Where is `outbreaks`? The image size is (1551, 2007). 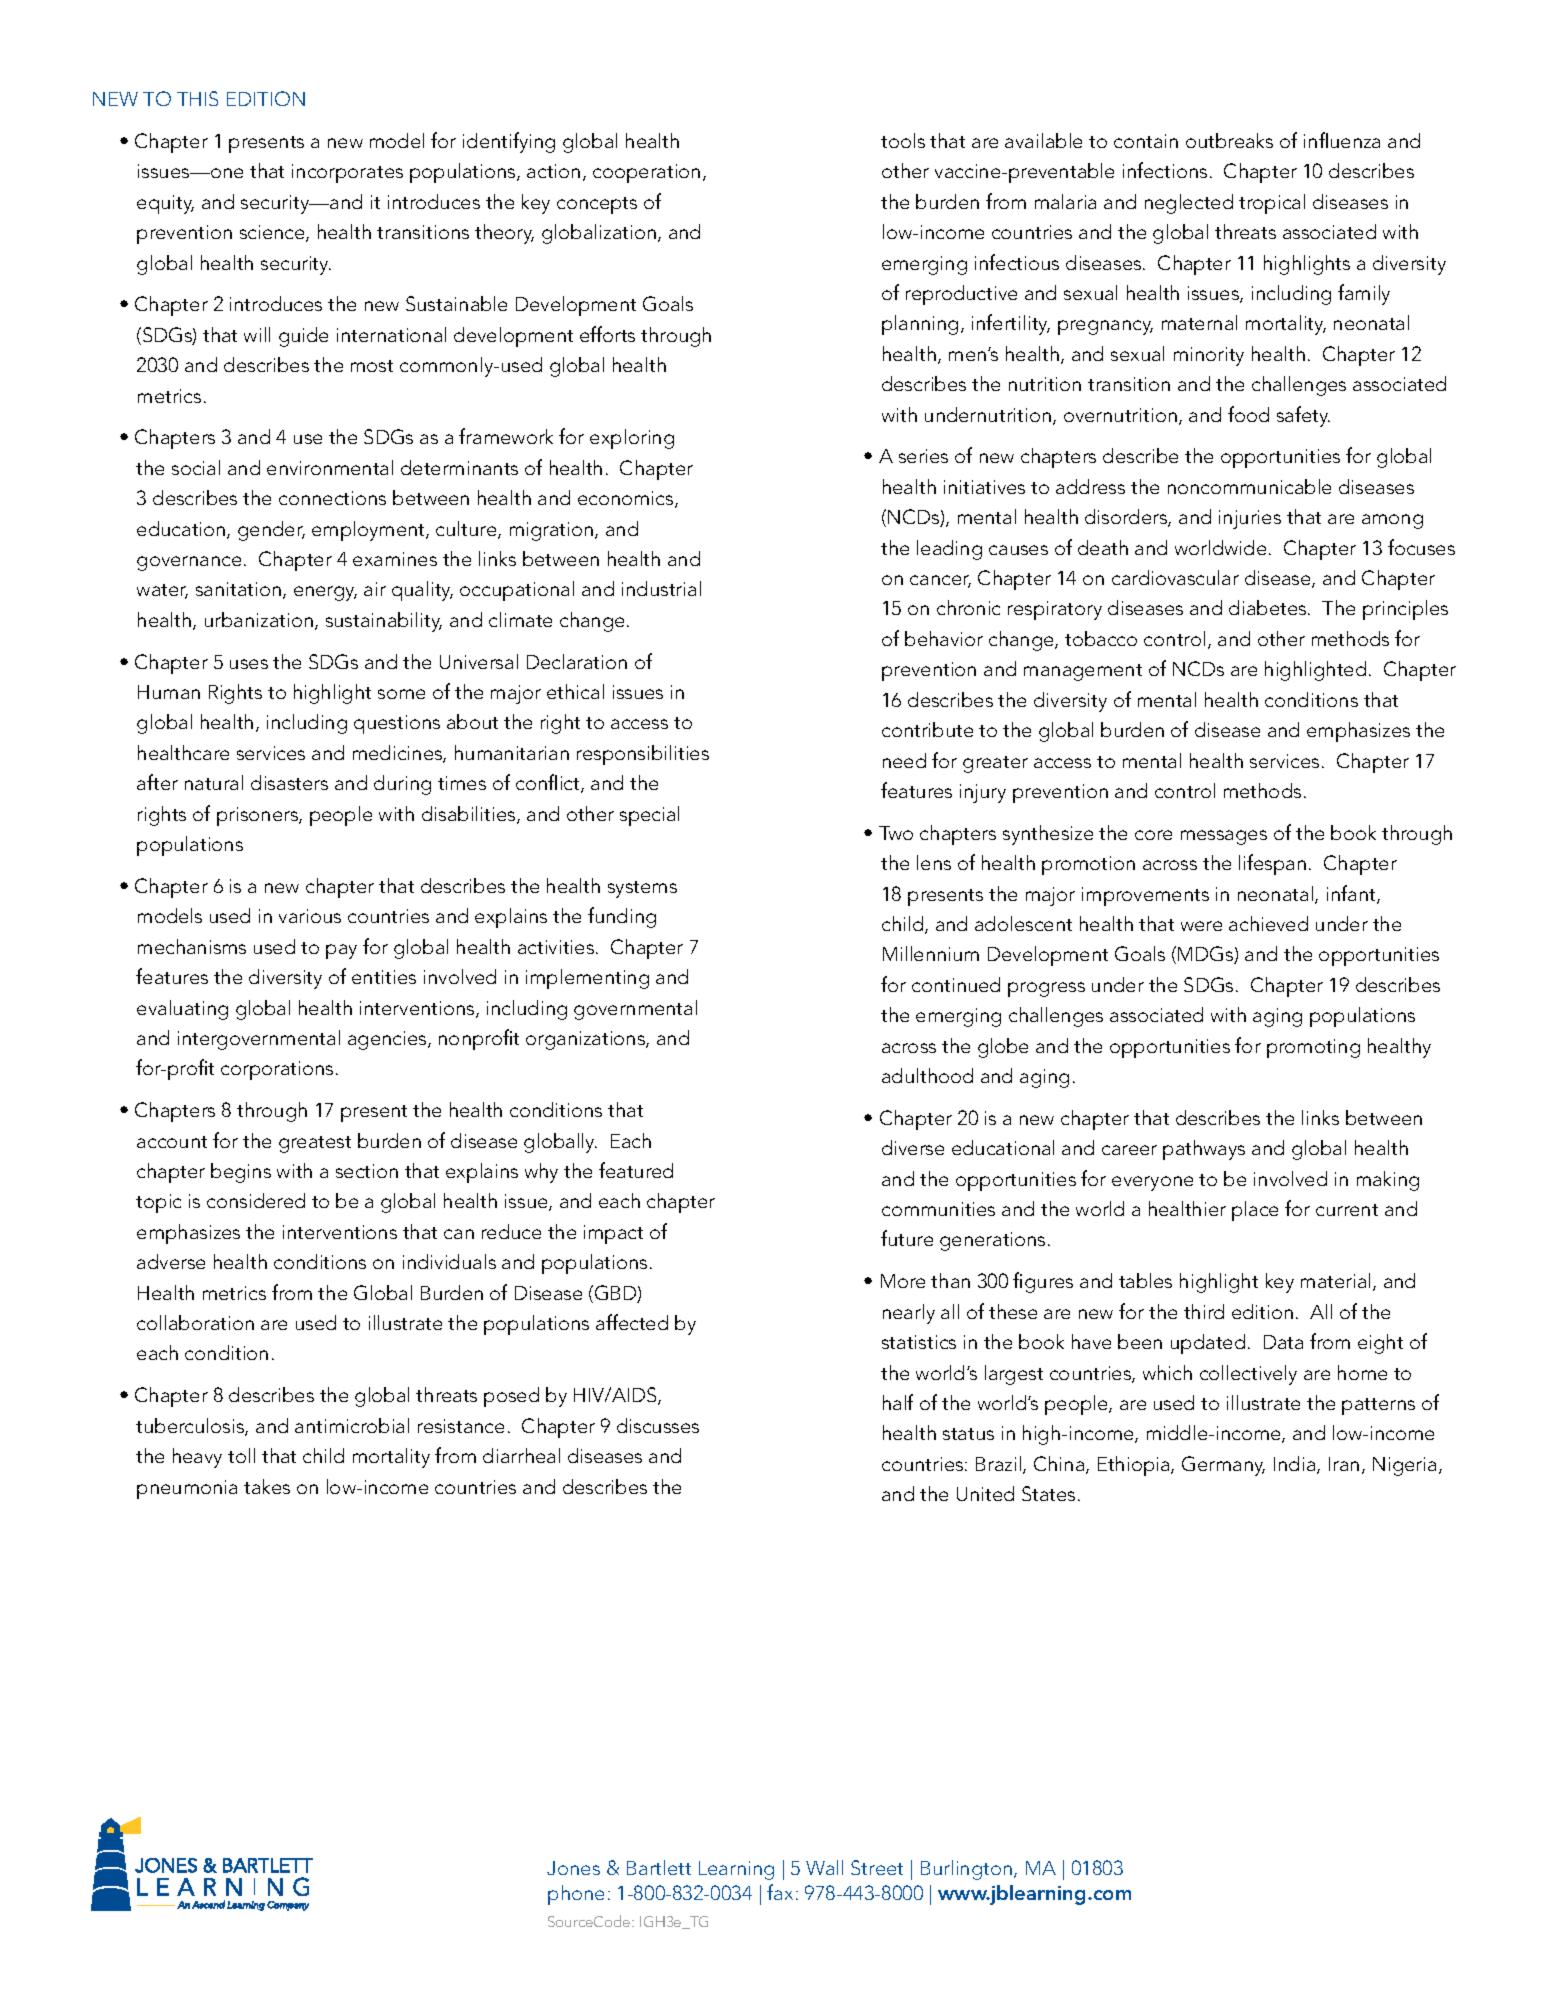
outbreaks is located at coordinates (1229, 140).
